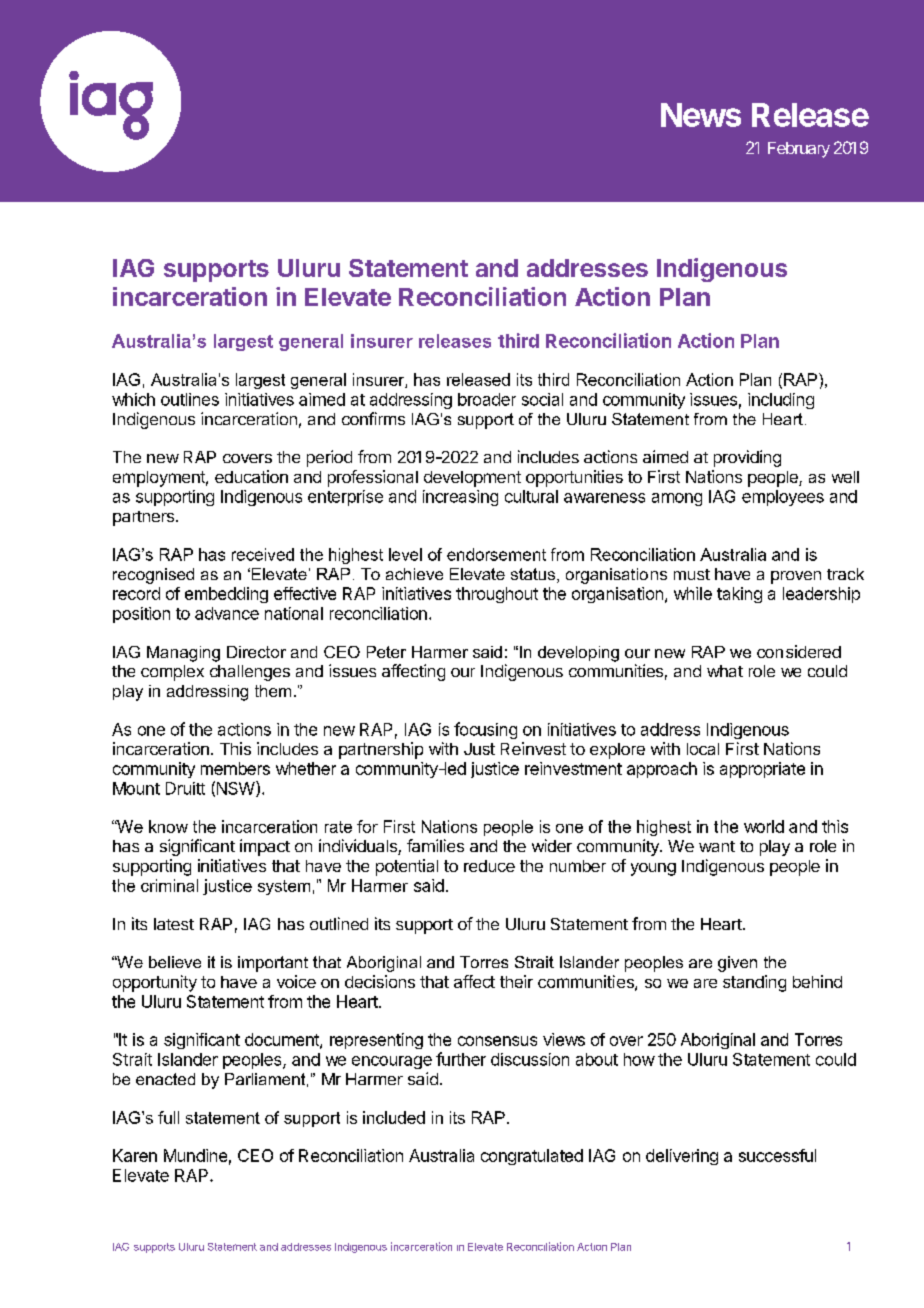 This image has width=924, height=1308. What do you see at coordinates (764, 826) in the image?
I see `world` at bounding box center [764, 826].
